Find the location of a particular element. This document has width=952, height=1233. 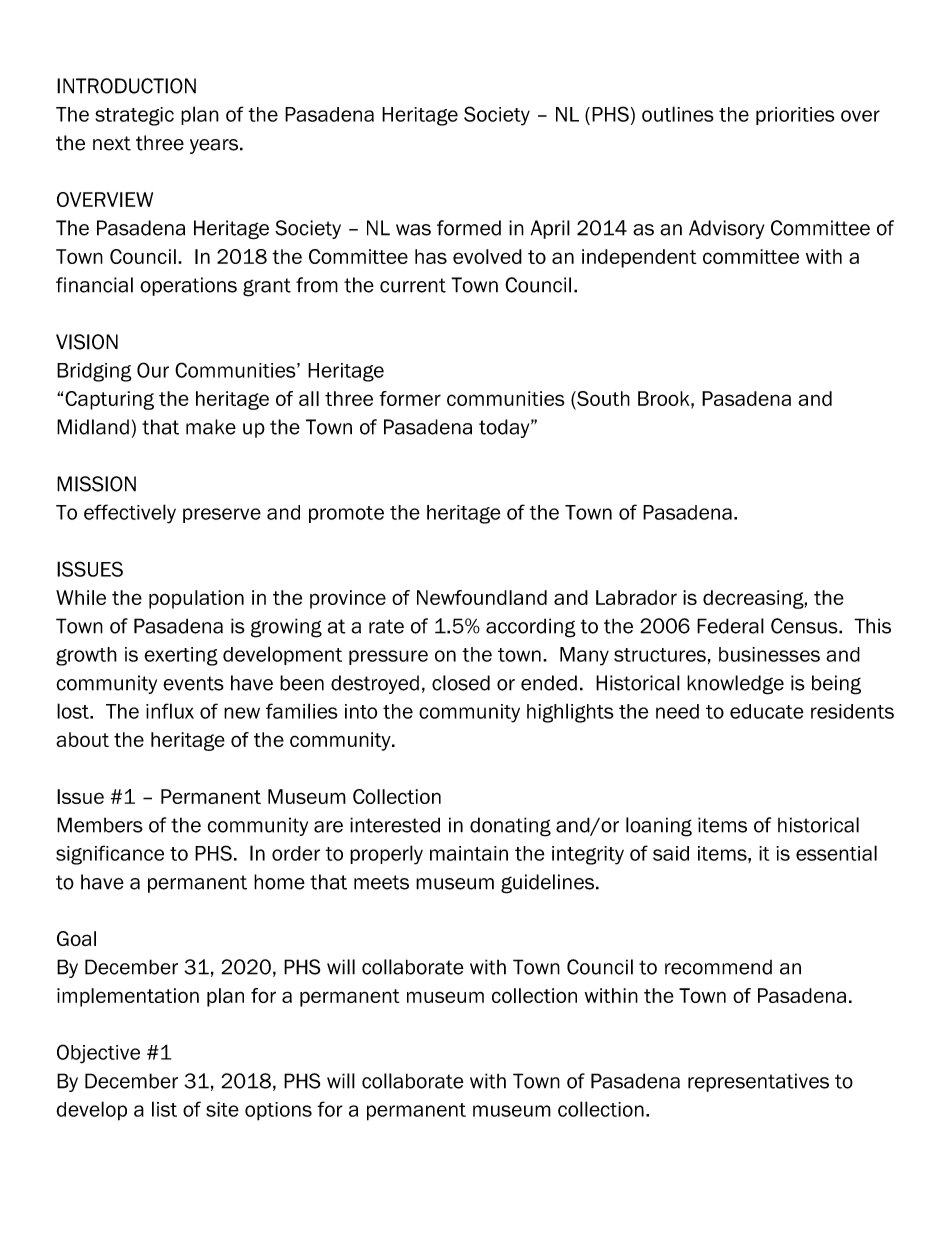

Census is located at coordinates (805, 626).
